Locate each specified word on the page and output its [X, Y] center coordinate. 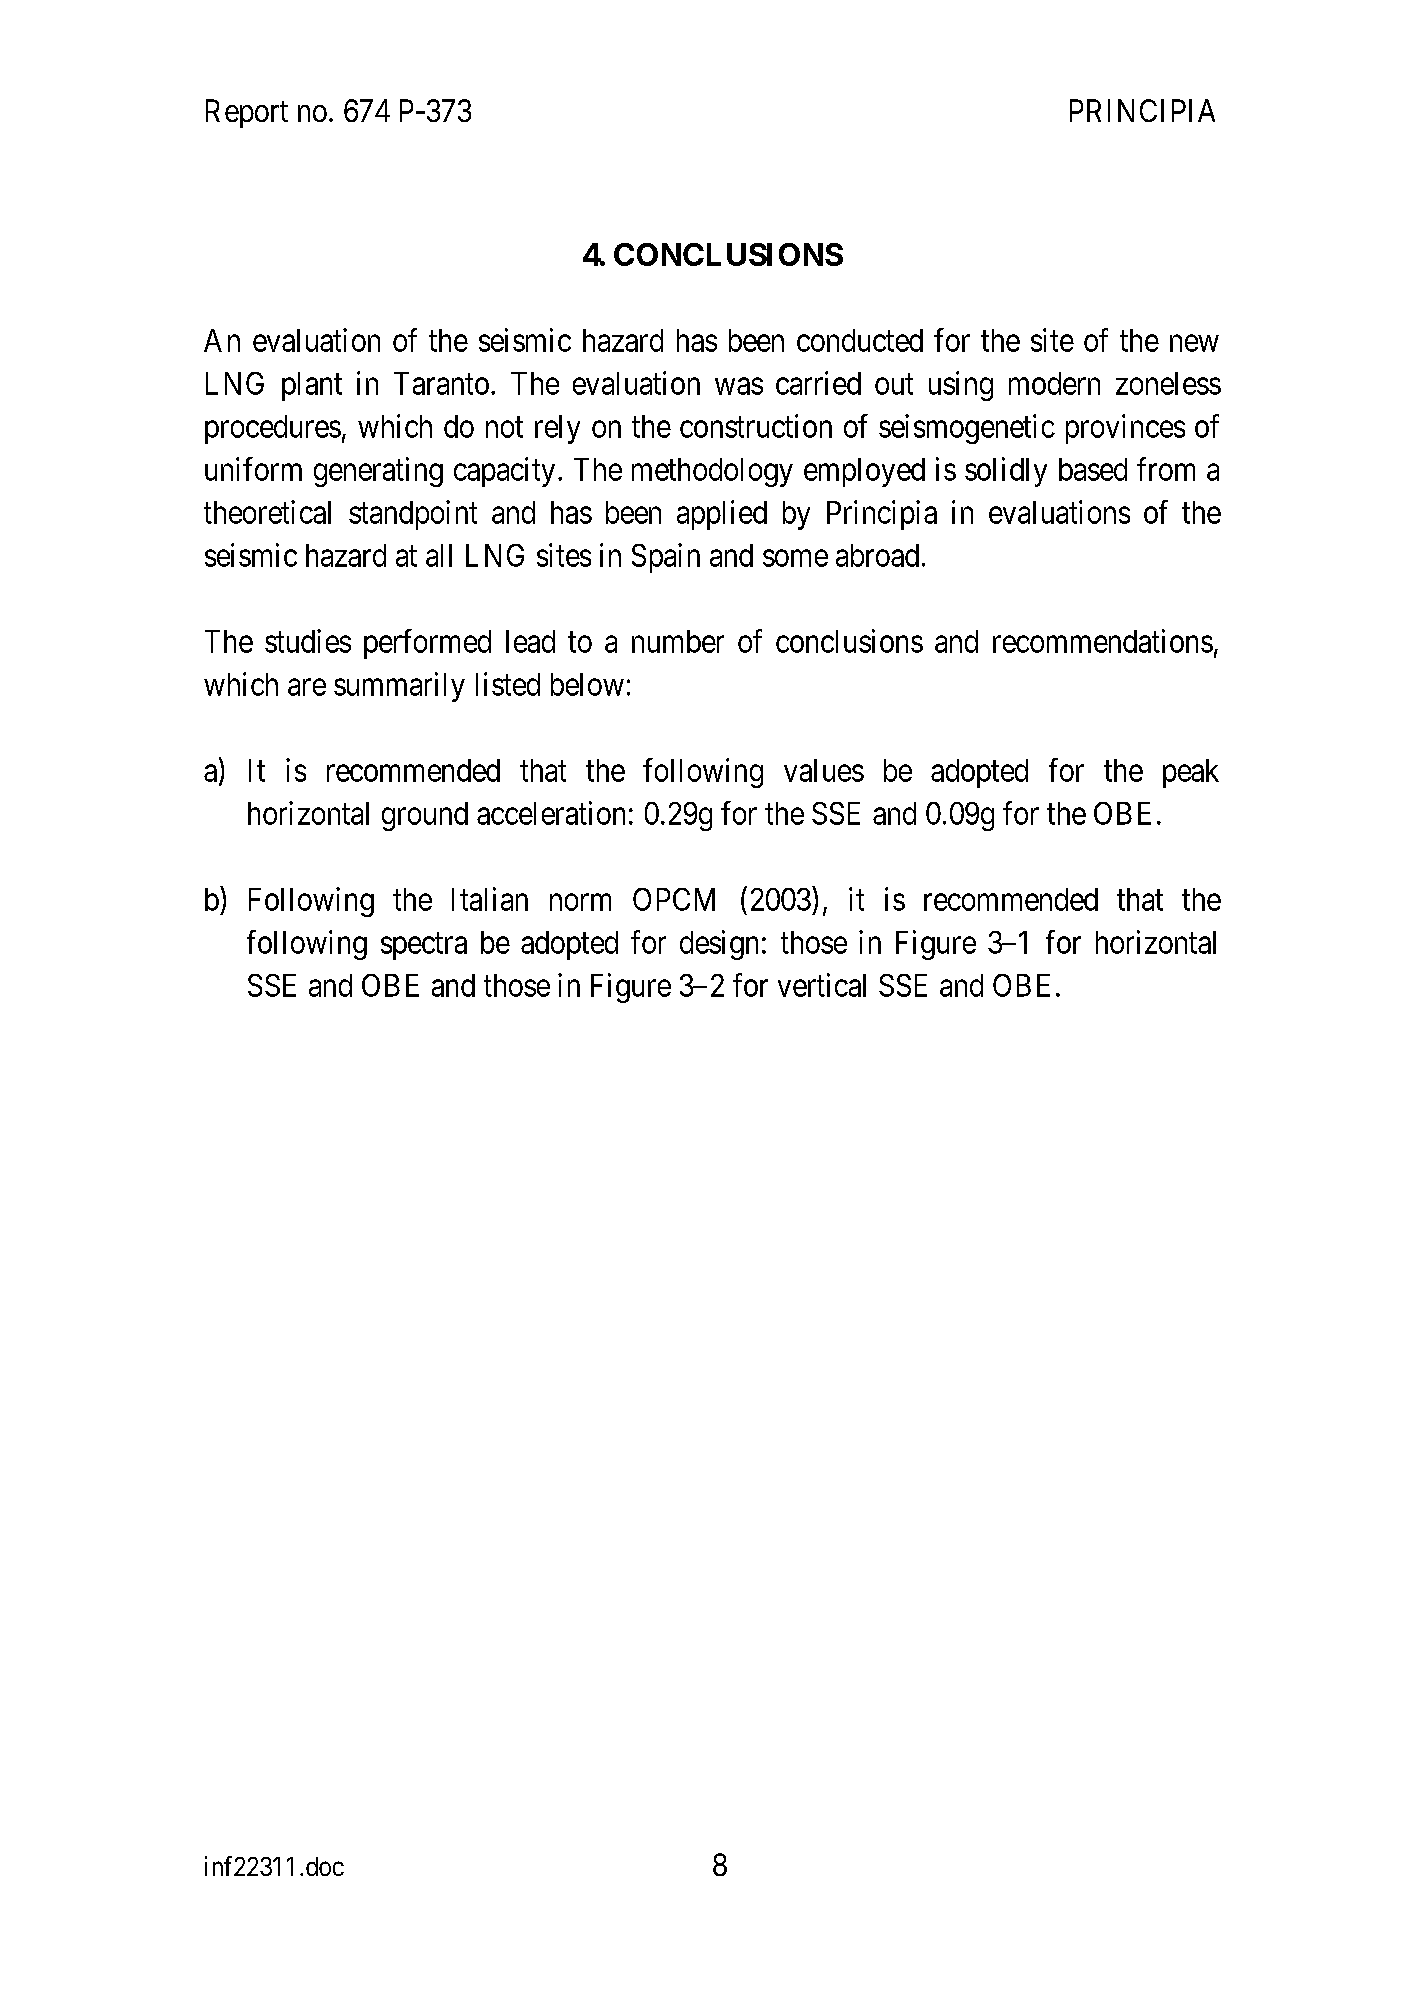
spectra [424, 946]
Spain [666, 558]
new [1194, 343]
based [1093, 469]
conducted [860, 340]
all [439, 555]
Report [247, 113]
